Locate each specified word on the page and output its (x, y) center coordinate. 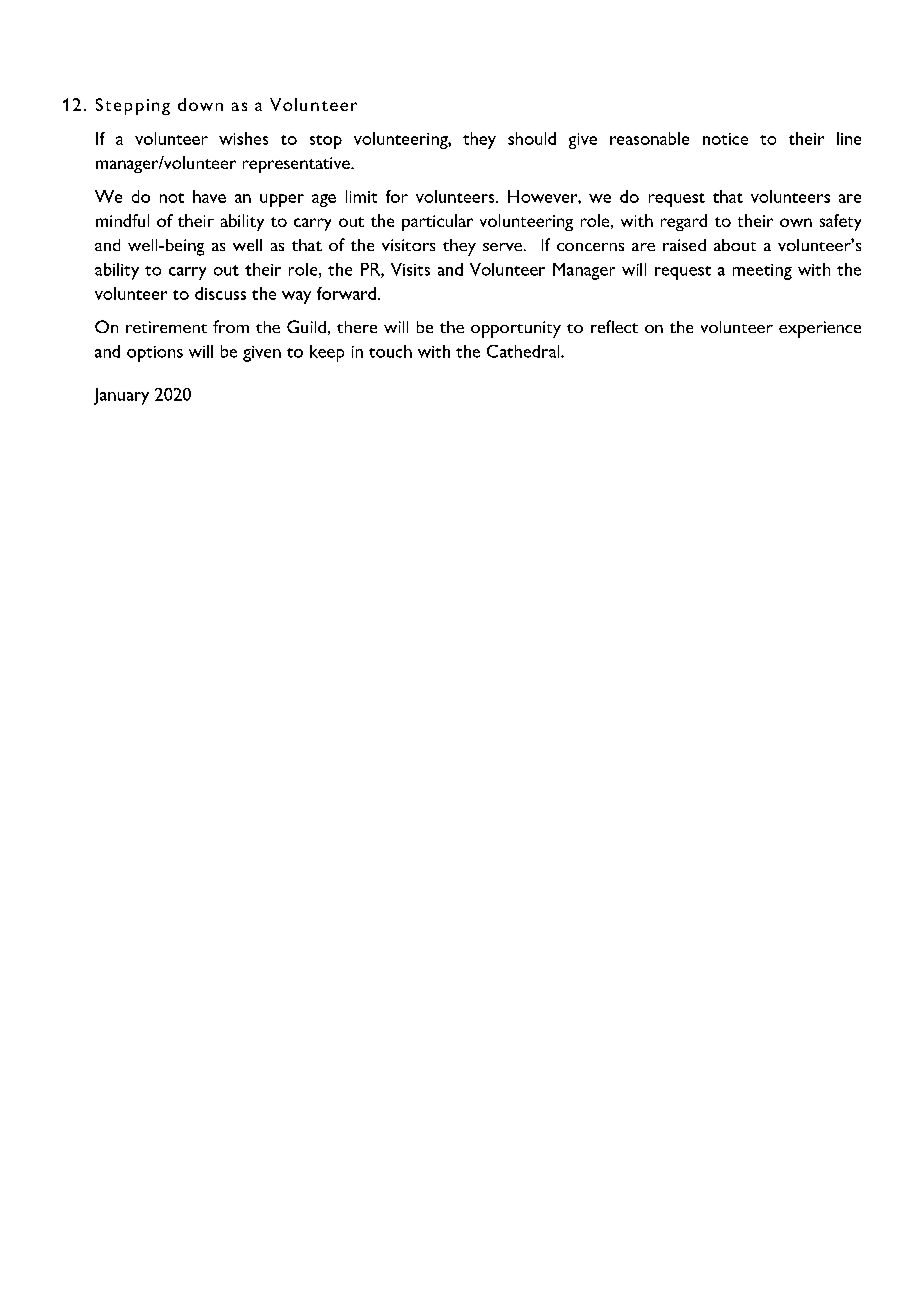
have (209, 196)
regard (684, 222)
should (532, 138)
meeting (762, 272)
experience (820, 329)
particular (437, 222)
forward (346, 293)
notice (725, 139)
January (121, 396)
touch (390, 351)
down (200, 104)
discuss (220, 293)
